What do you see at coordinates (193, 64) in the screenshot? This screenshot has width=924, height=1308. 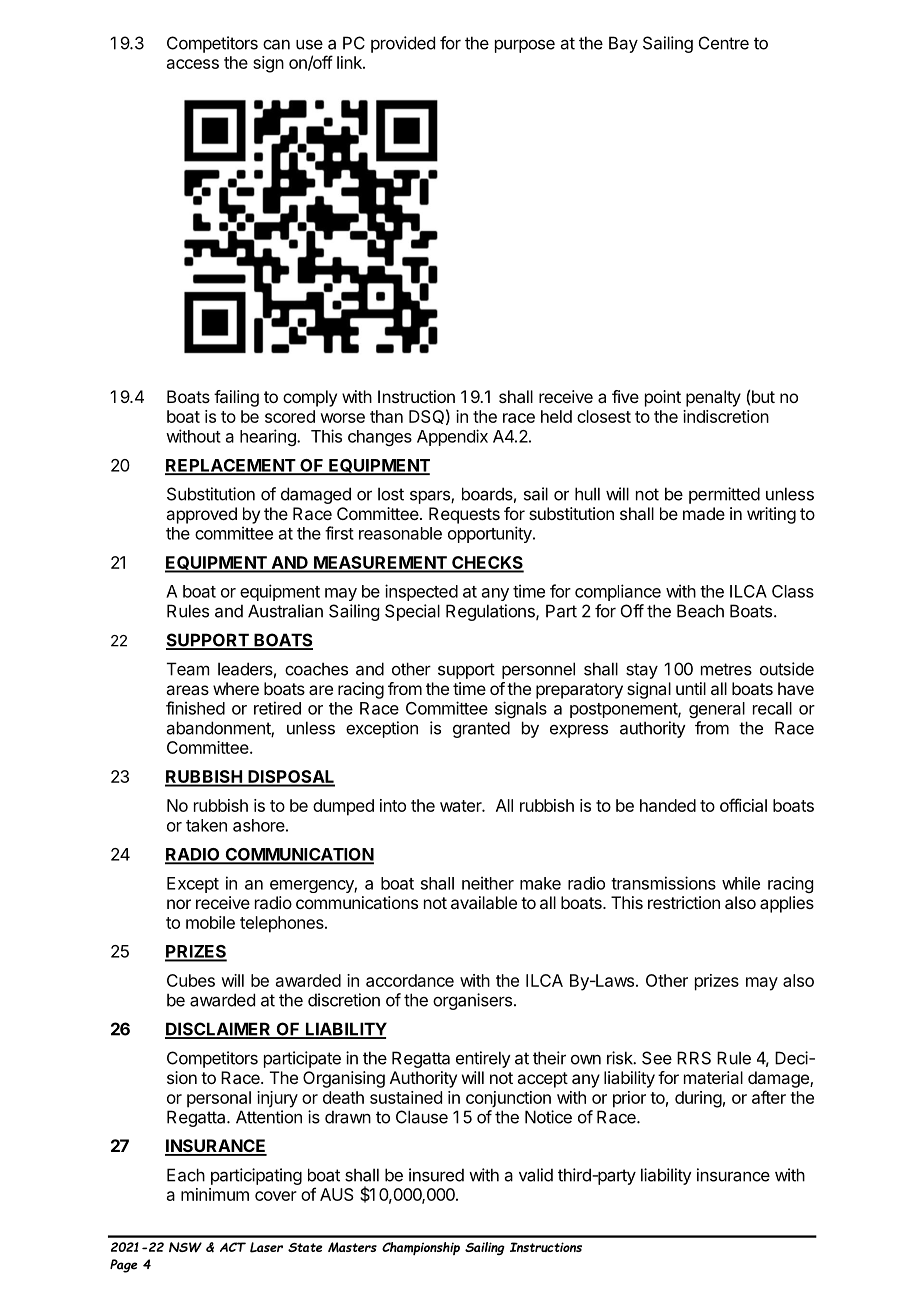 I see `access` at bounding box center [193, 64].
